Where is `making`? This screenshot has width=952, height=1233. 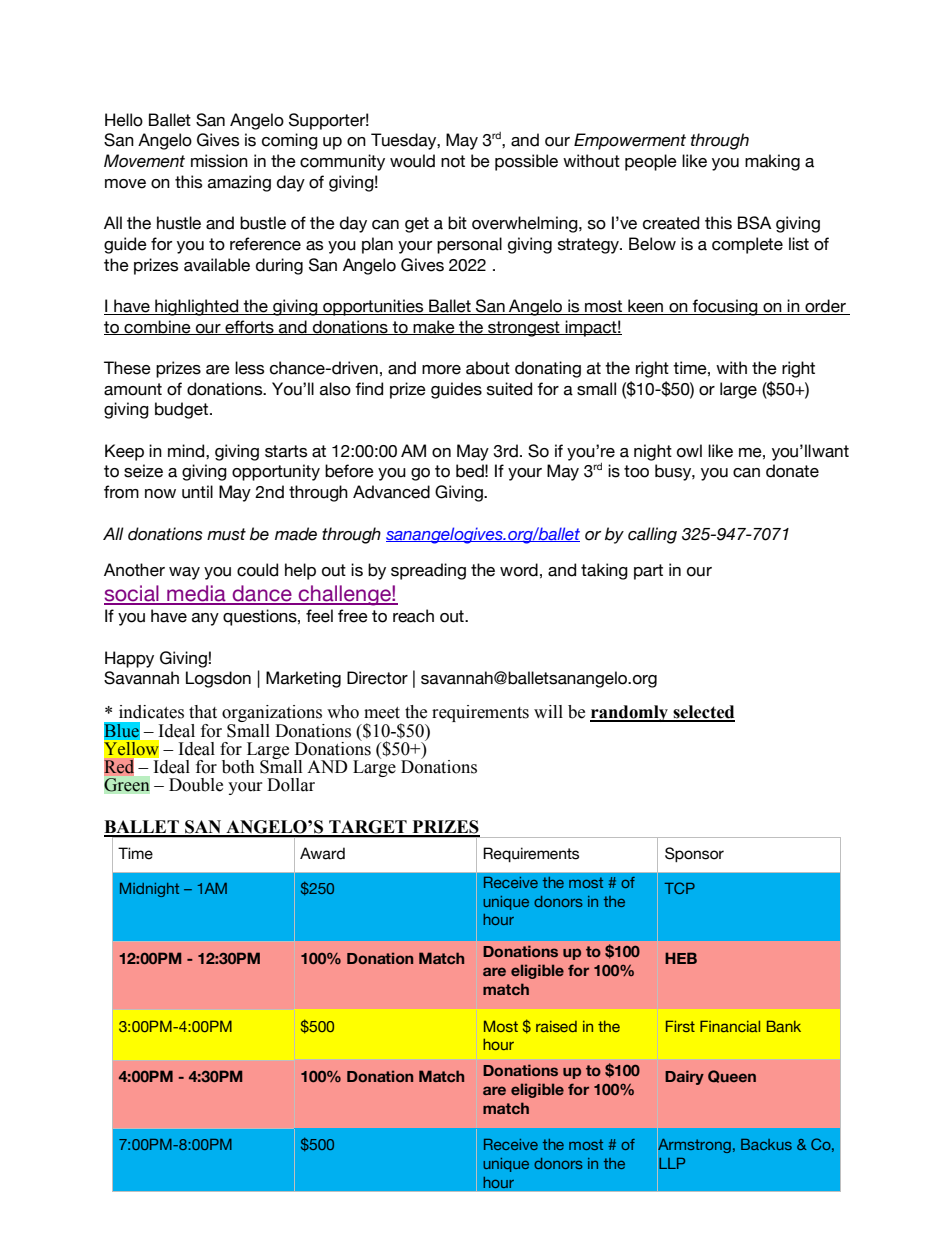 making is located at coordinates (772, 162).
